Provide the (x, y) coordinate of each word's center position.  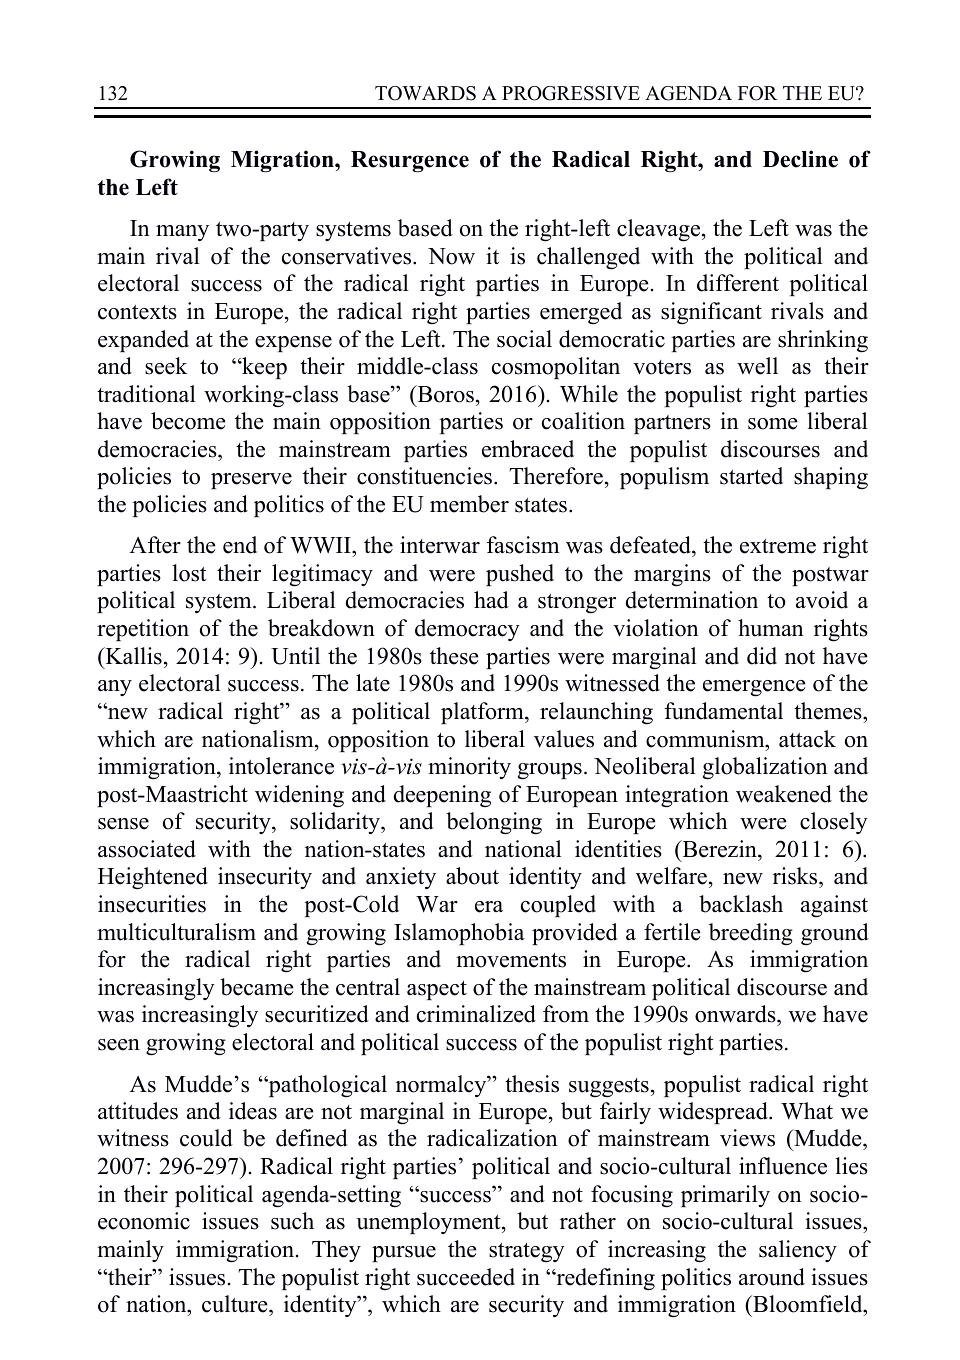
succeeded (466, 1277)
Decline (800, 159)
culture (236, 1304)
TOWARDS (425, 93)
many (182, 233)
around (772, 1277)
